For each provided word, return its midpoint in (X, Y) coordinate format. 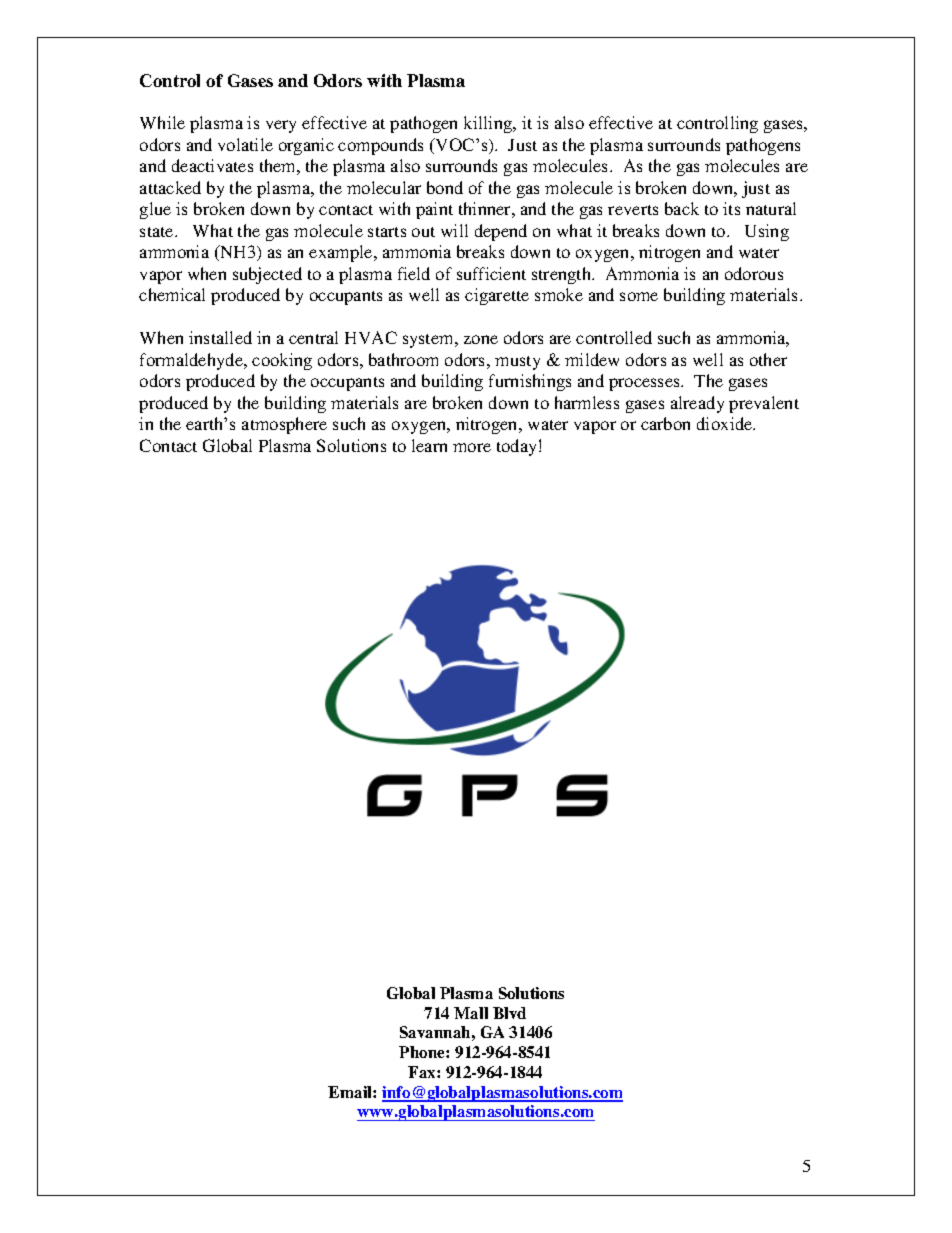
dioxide (726, 423)
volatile (245, 144)
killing (489, 124)
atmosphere (284, 425)
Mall (471, 1013)
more (472, 447)
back (682, 208)
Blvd (509, 1013)
